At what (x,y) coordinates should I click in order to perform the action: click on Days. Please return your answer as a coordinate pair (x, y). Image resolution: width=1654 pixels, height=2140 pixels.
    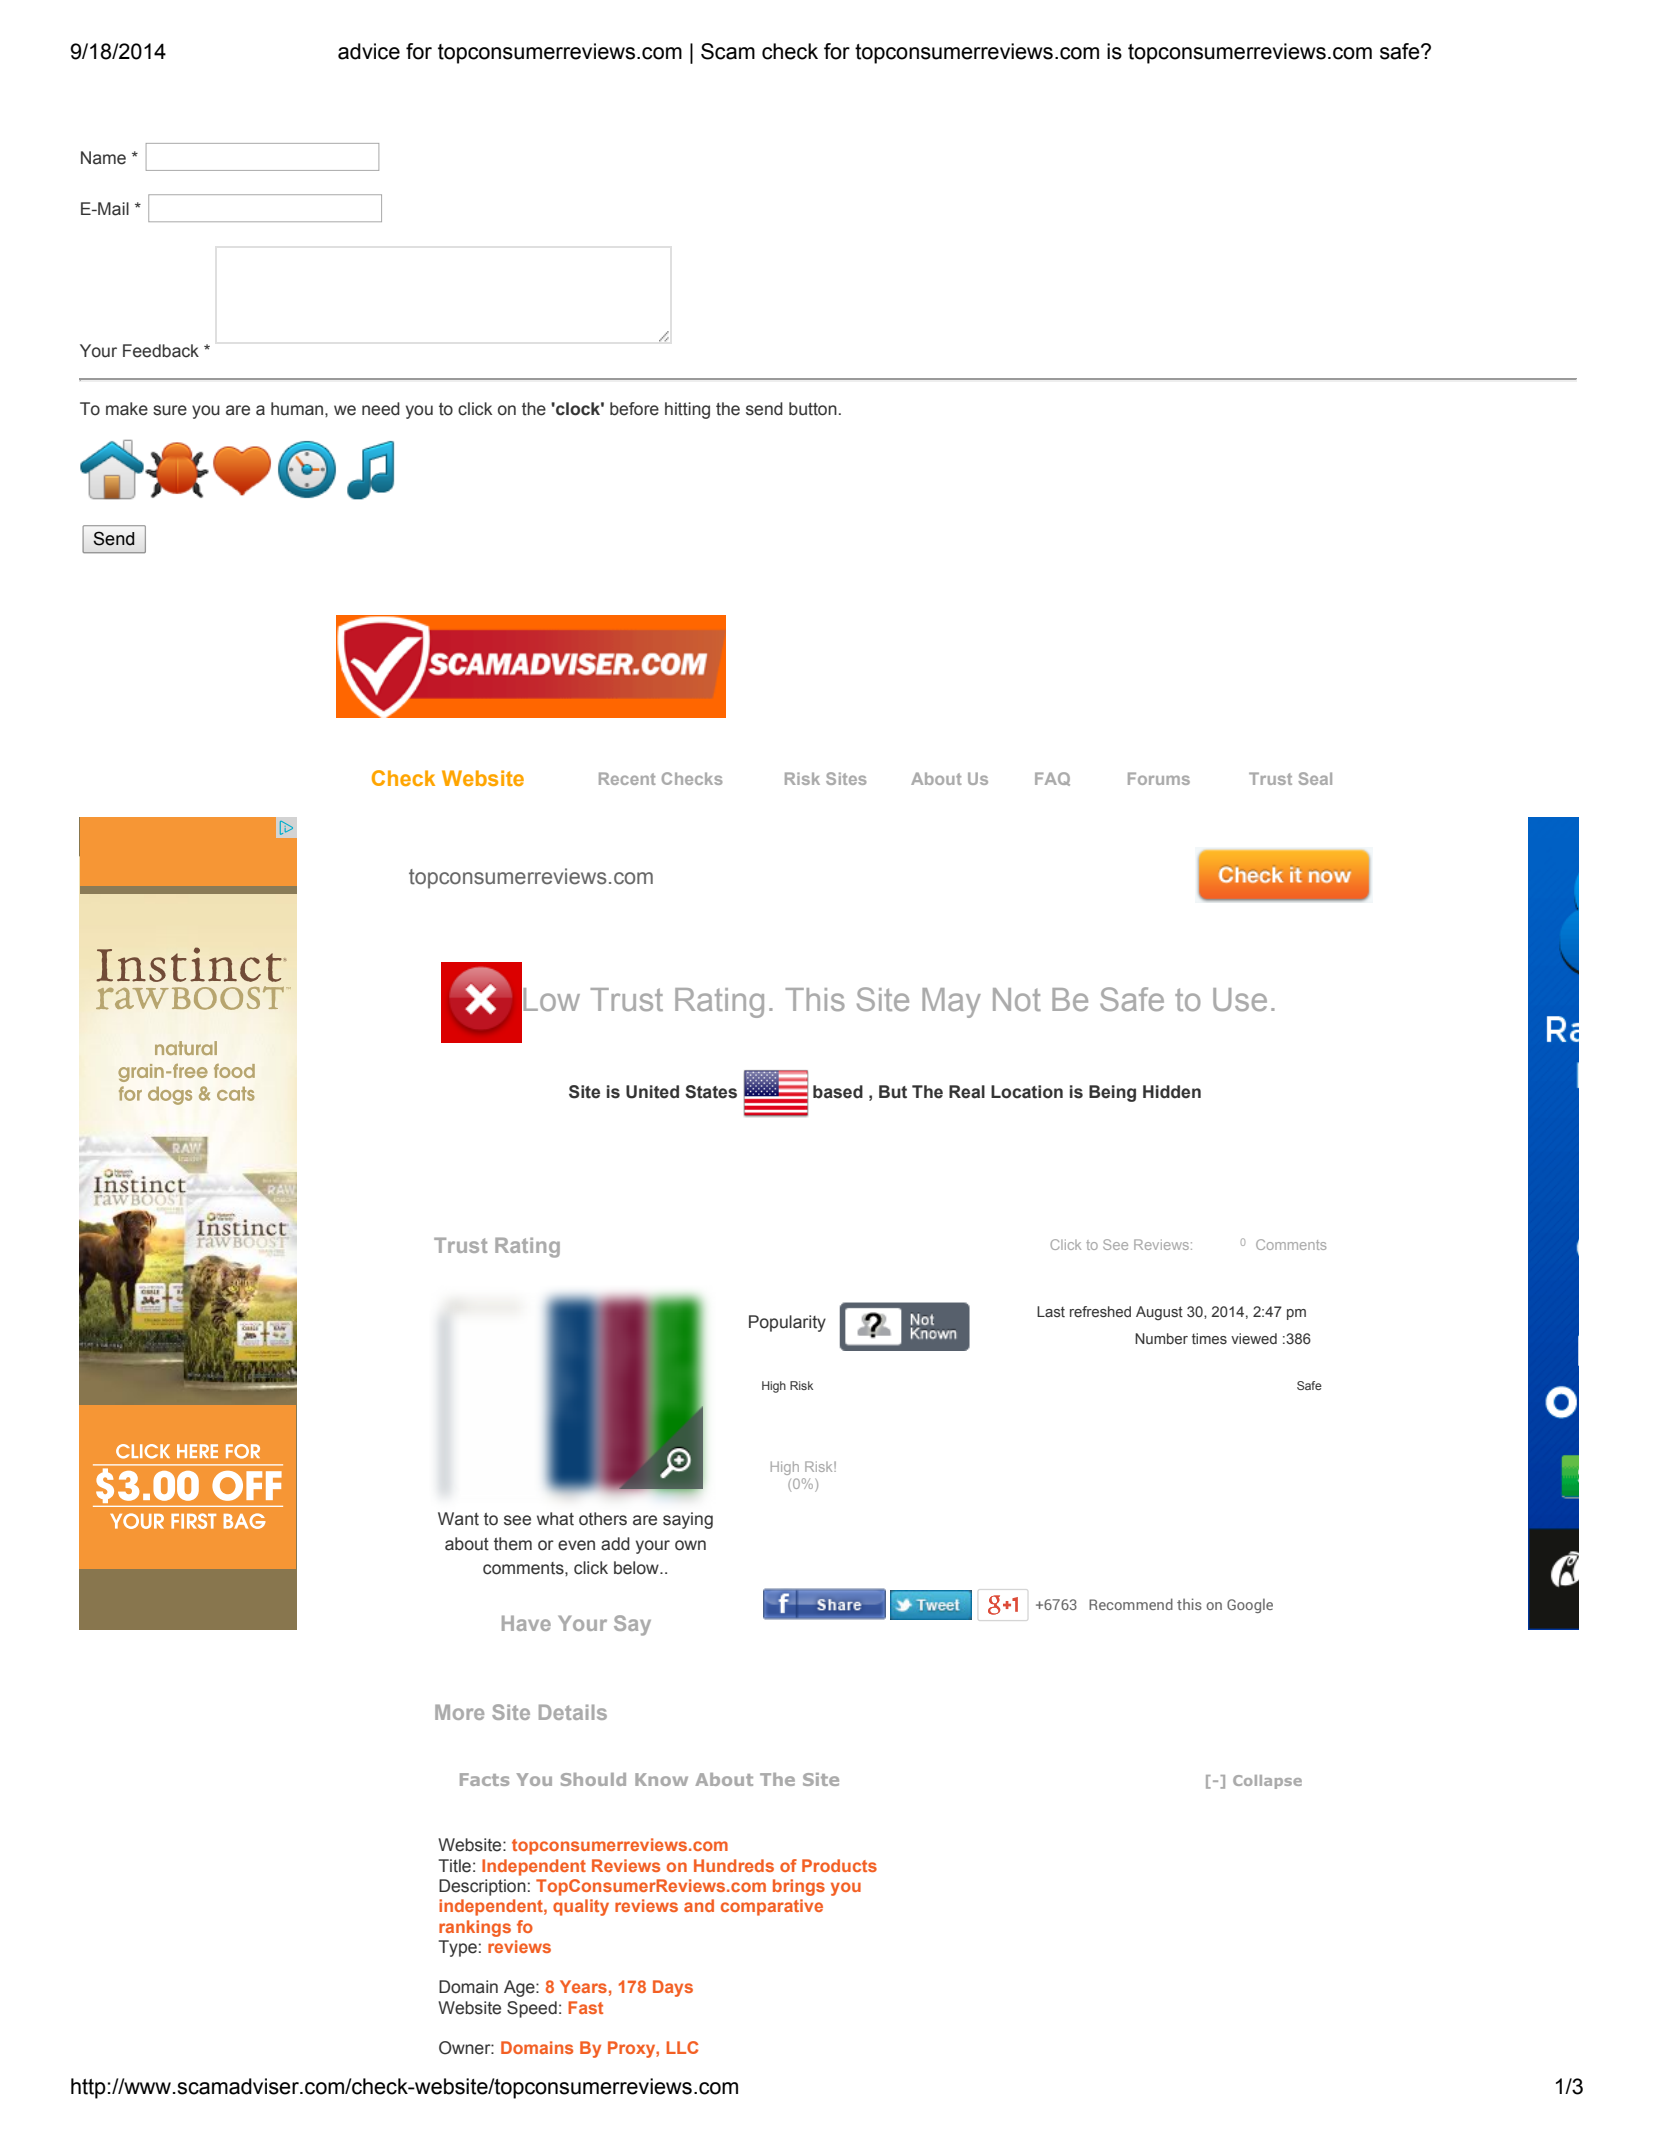
    Looking at the image, I should click on (673, 1988).
